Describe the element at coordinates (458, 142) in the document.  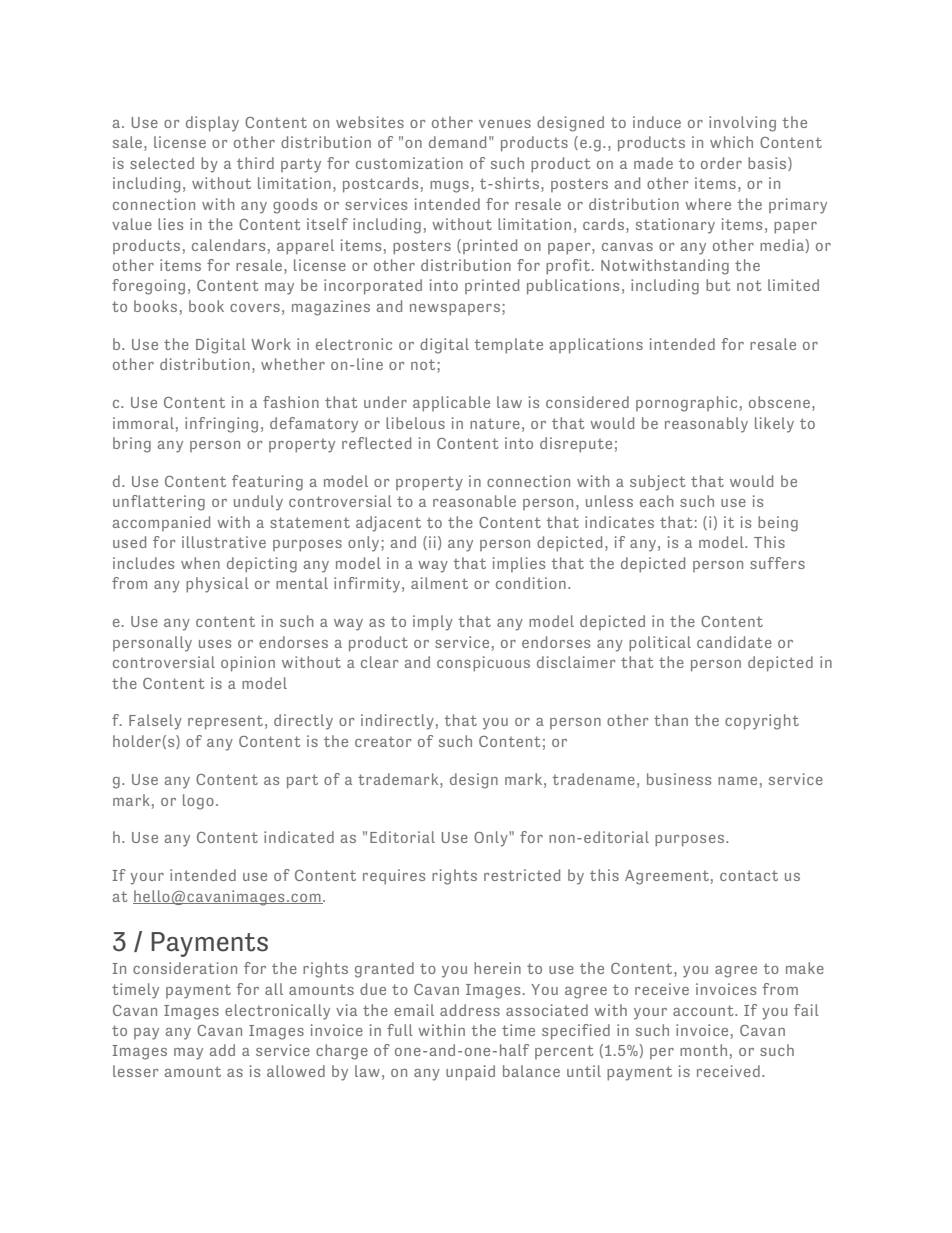
I see `demand` at that location.
